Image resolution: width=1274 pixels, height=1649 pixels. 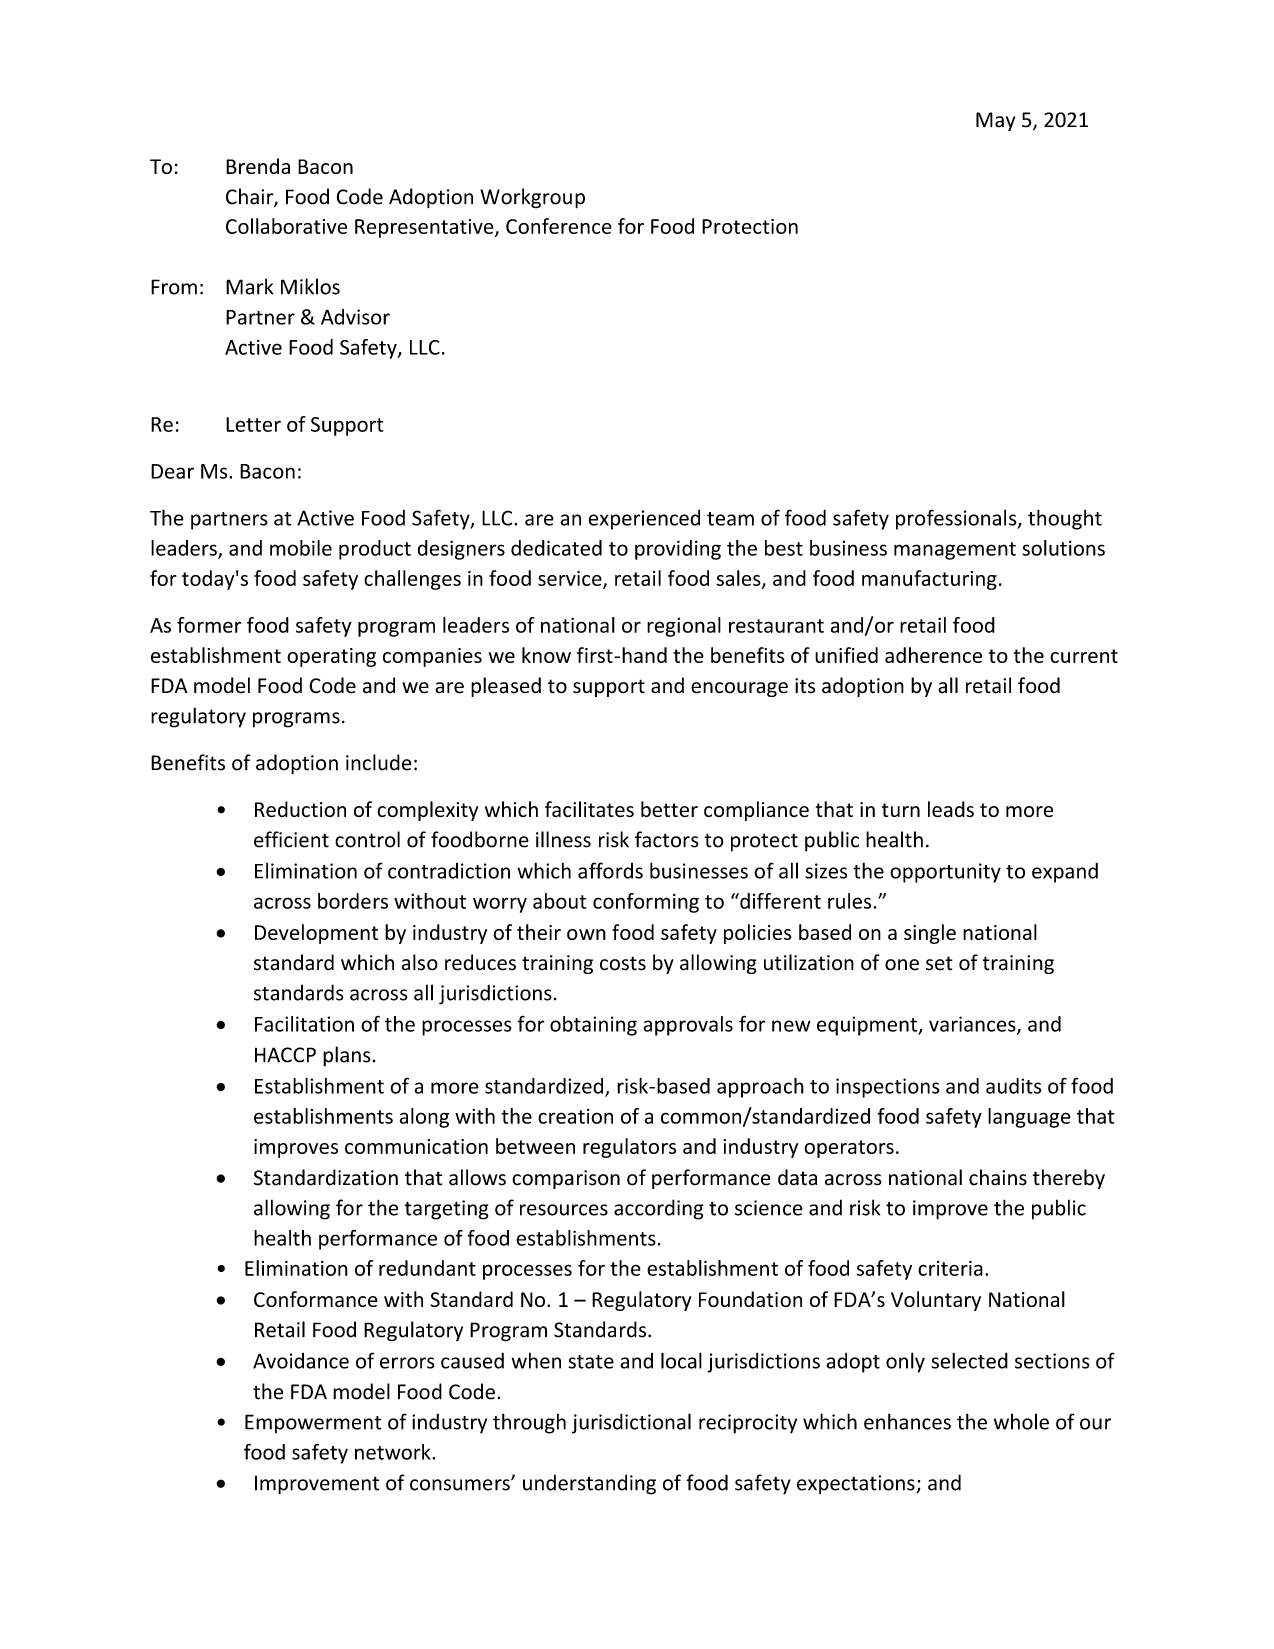 What do you see at coordinates (300, 809) in the document?
I see `Reduction` at bounding box center [300, 809].
